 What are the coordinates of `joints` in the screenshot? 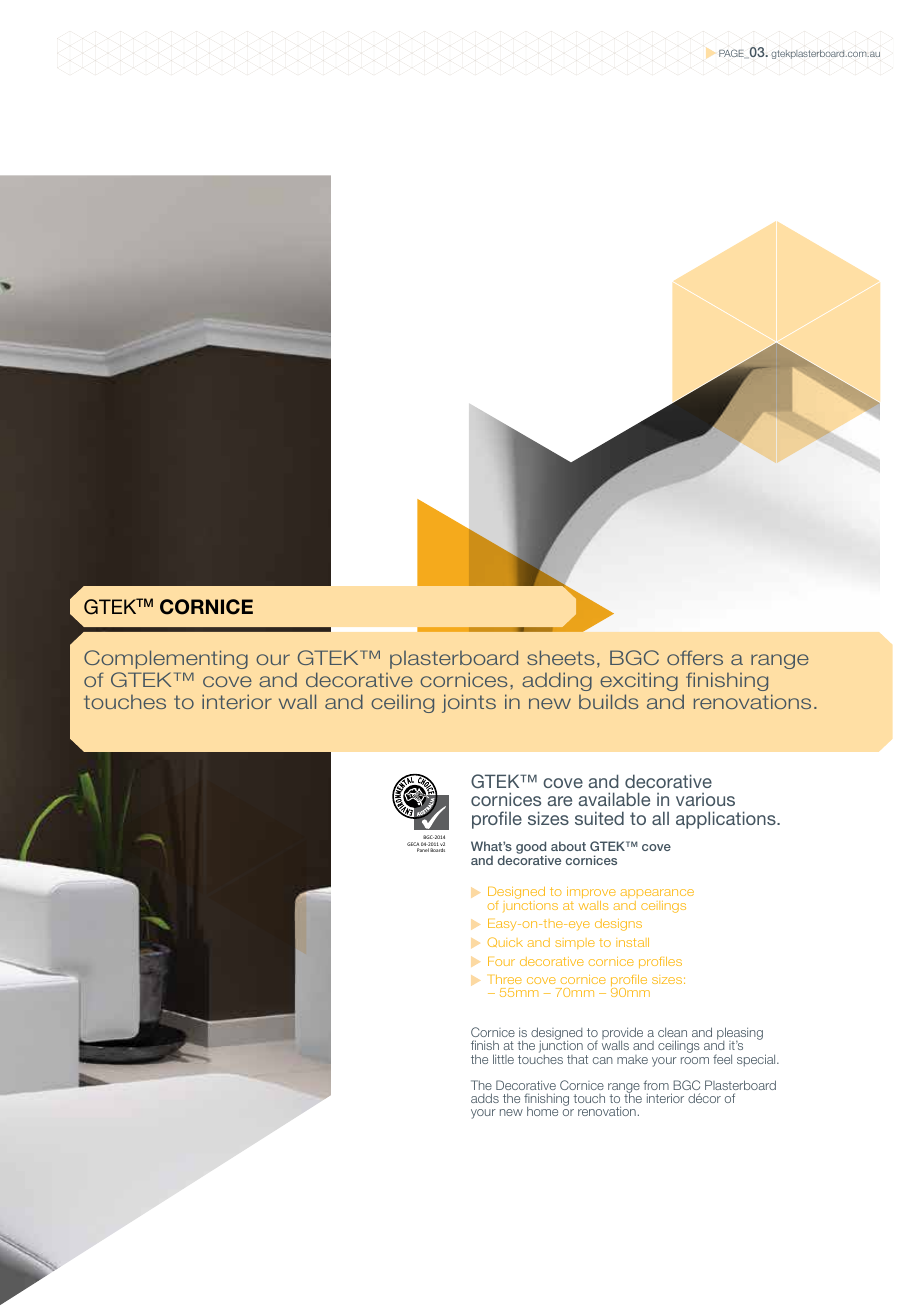 It's located at (469, 703).
